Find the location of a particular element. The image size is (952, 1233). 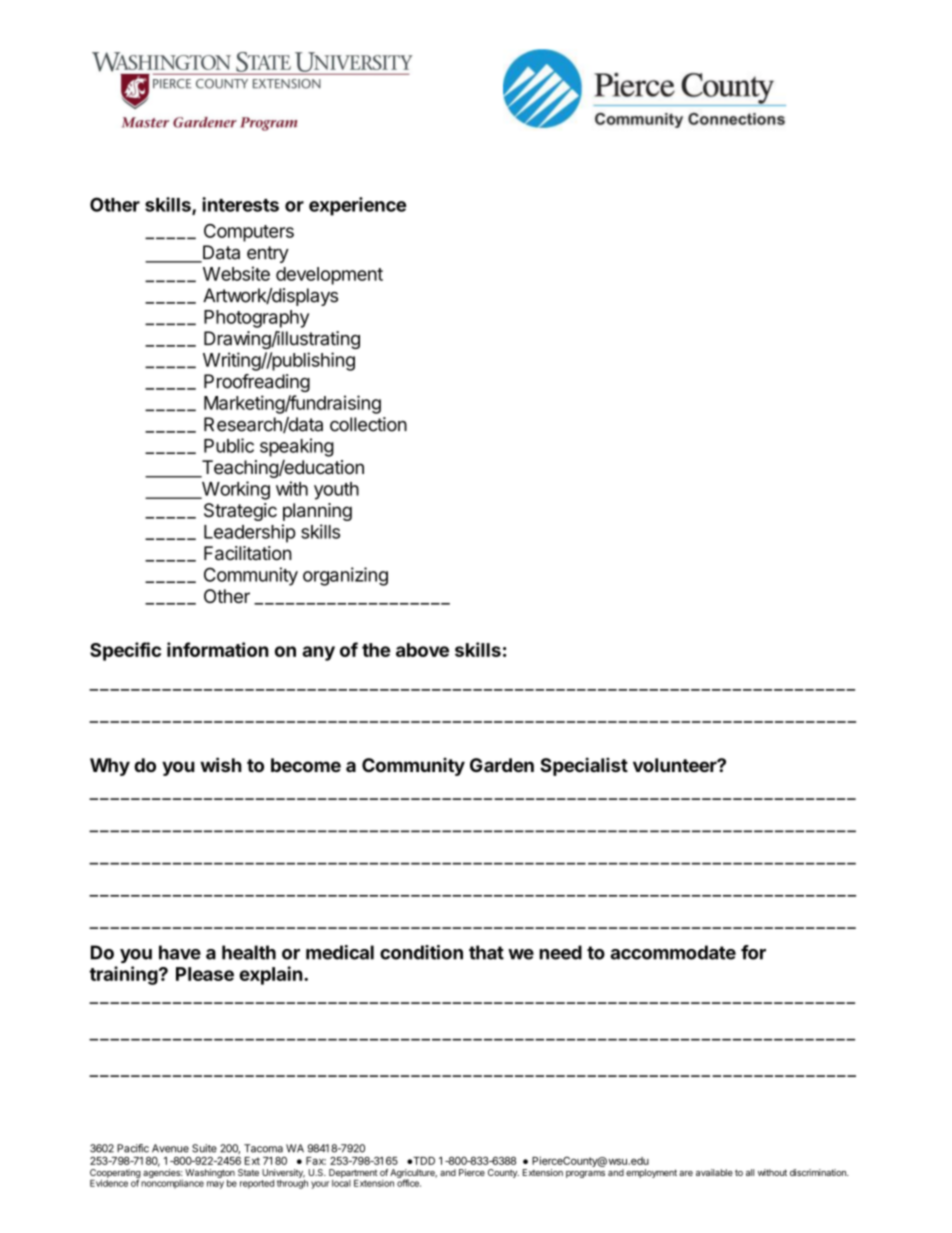

Suite is located at coordinates (204, 1148).
